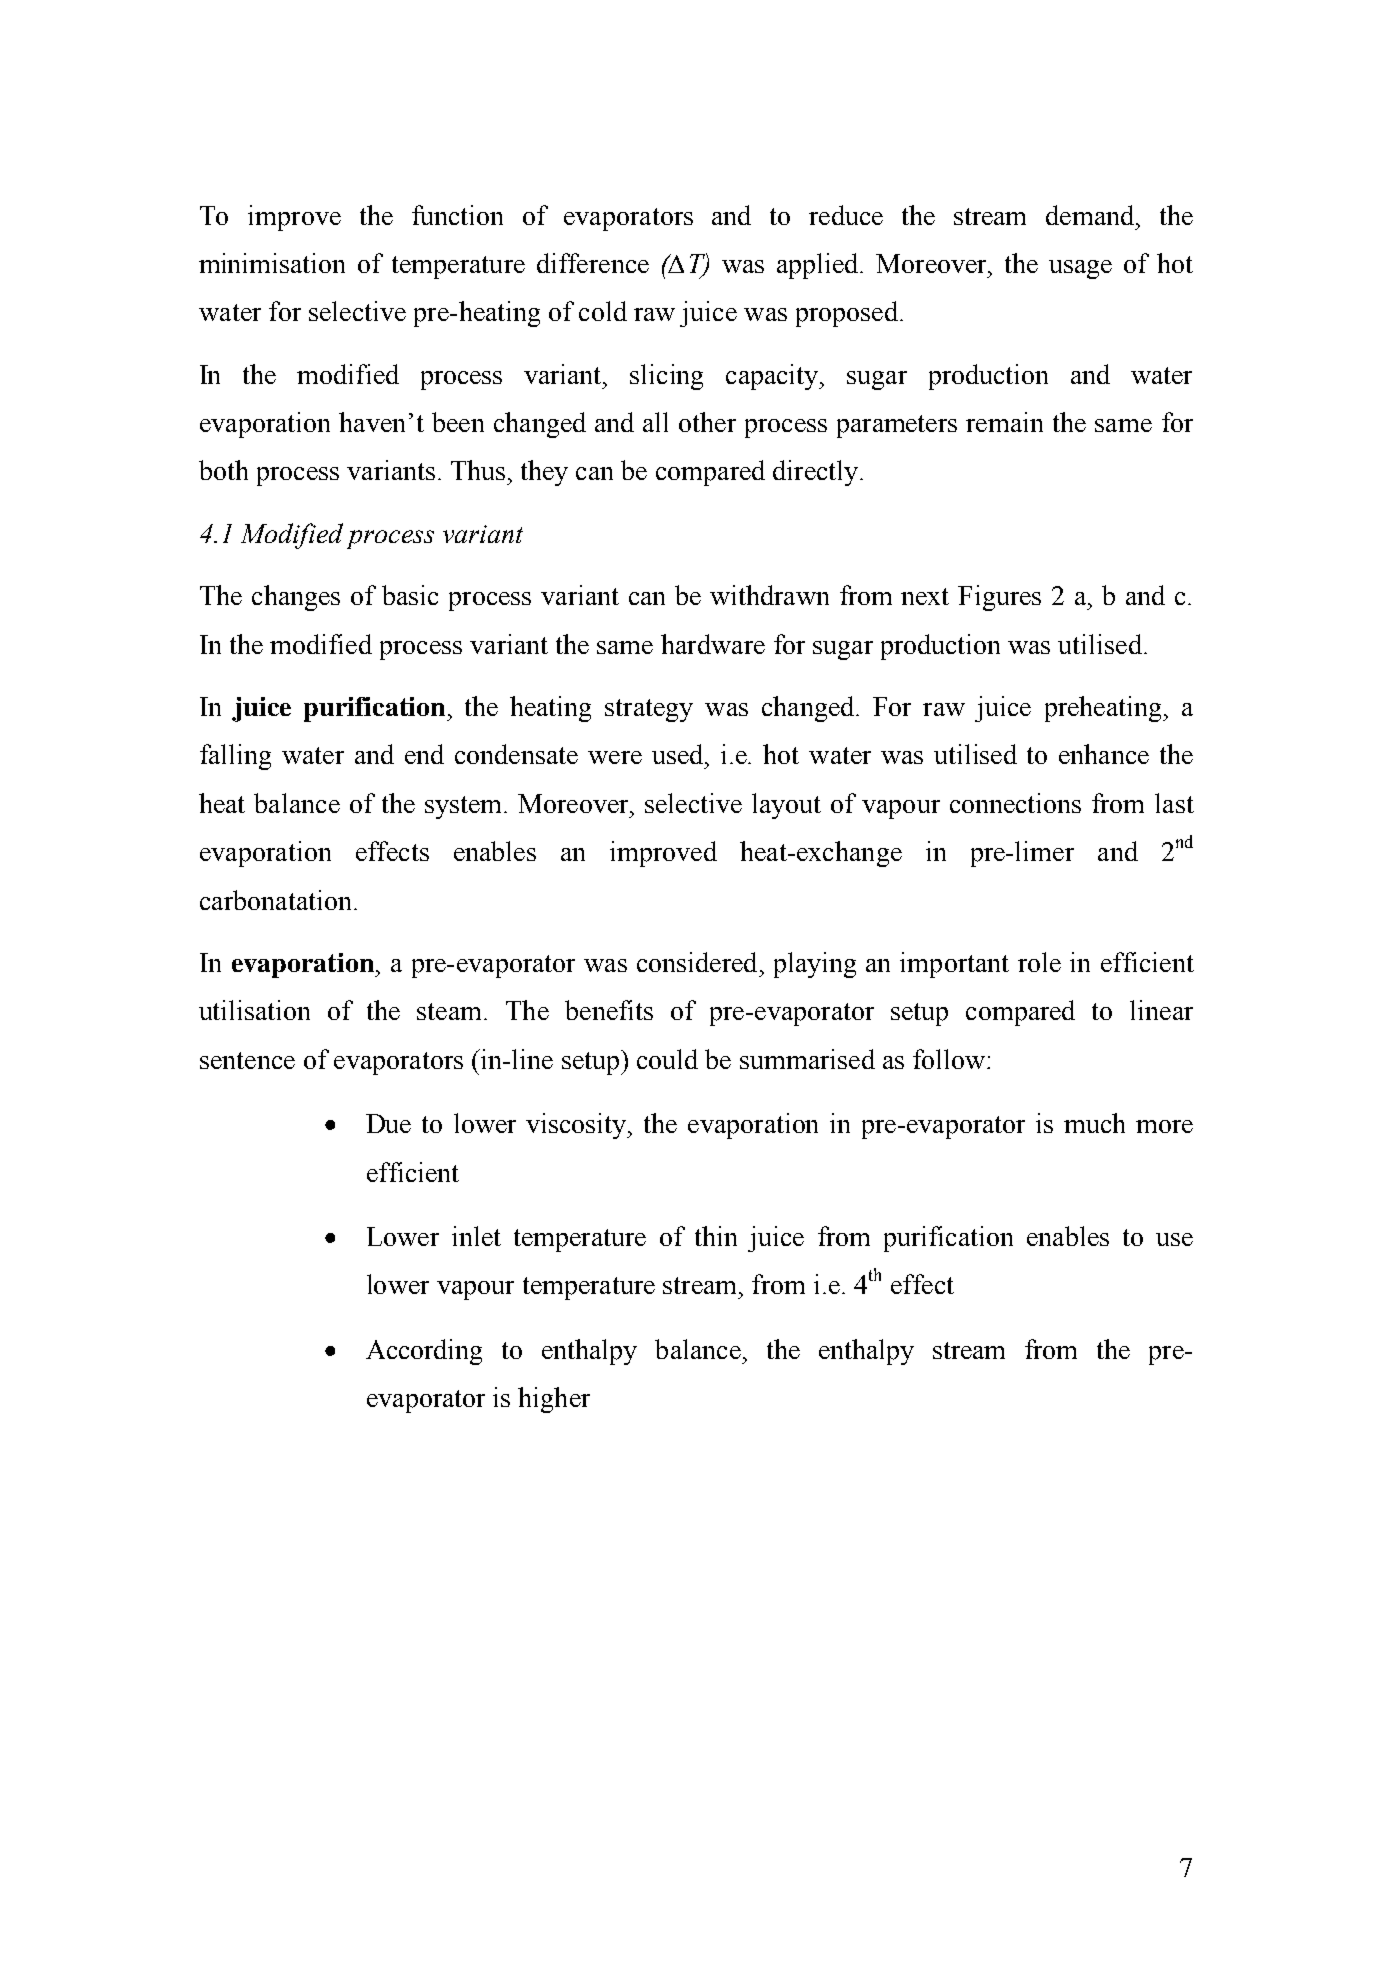  What do you see at coordinates (786, 806) in the document?
I see `layout` at bounding box center [786, 806].
